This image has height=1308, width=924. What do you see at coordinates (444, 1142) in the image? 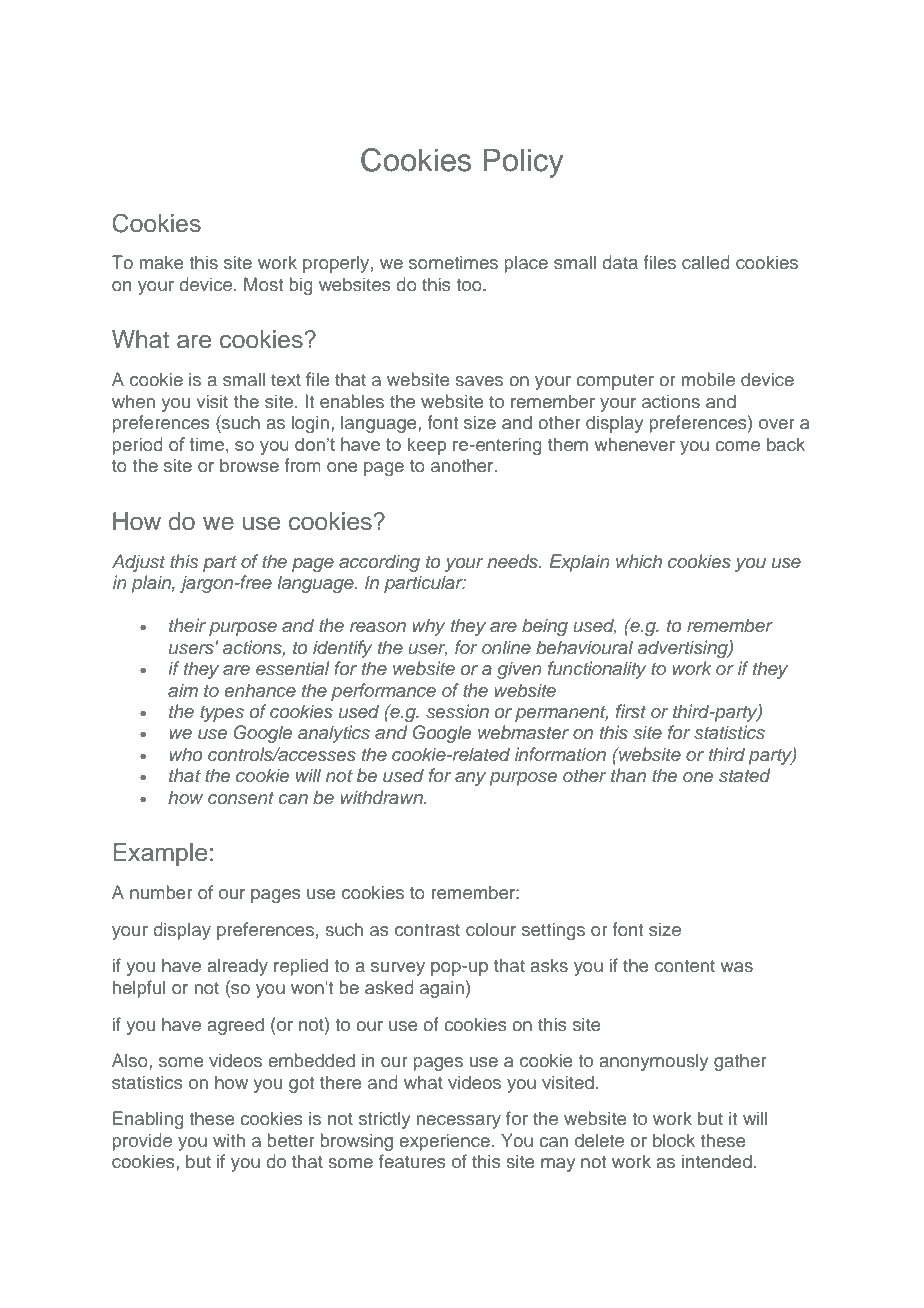
I see `experience` at bounding box center [444, 1142].
